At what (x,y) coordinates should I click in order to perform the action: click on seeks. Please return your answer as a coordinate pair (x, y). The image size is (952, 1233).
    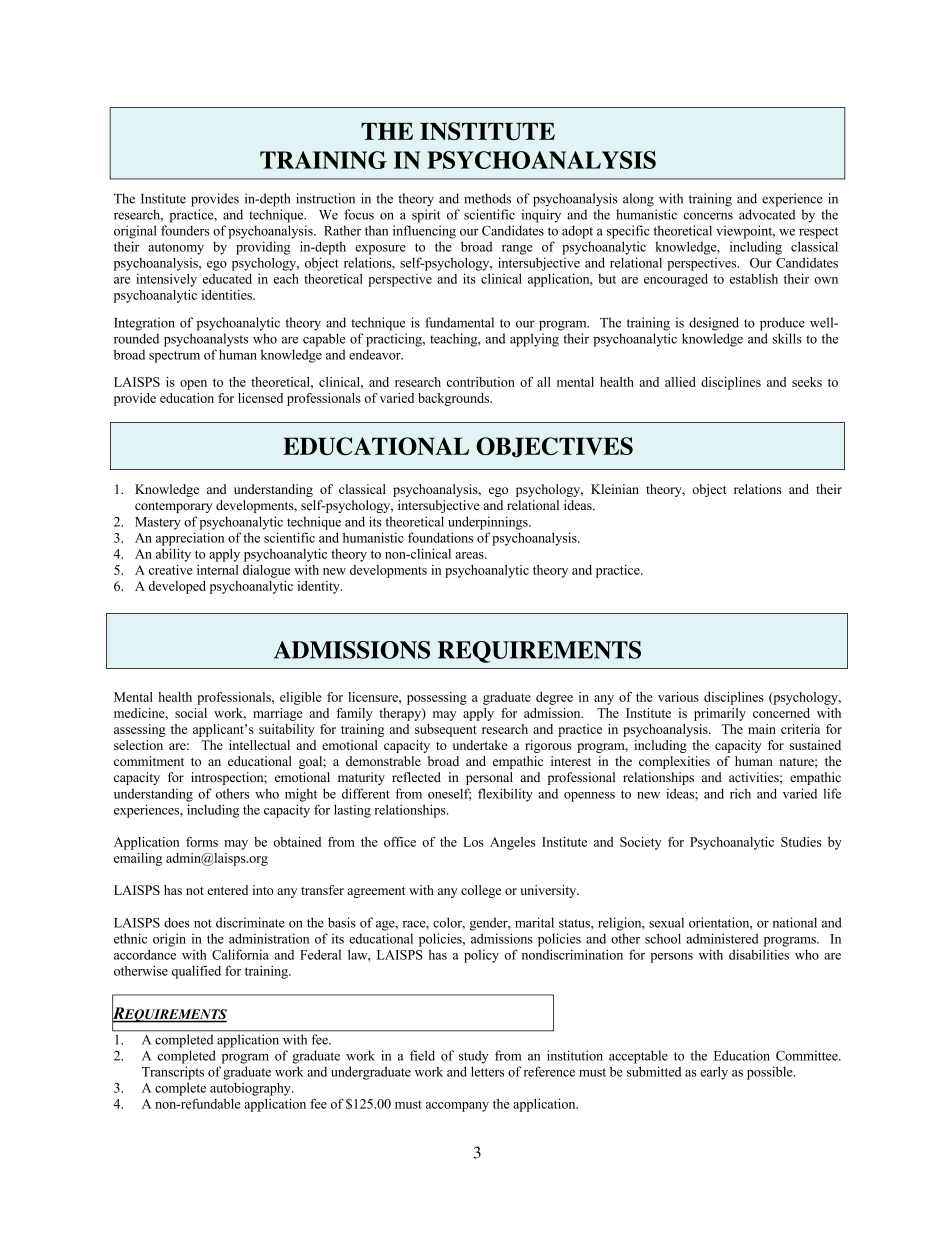
    Looking at the image, I should click on (807, 382).
